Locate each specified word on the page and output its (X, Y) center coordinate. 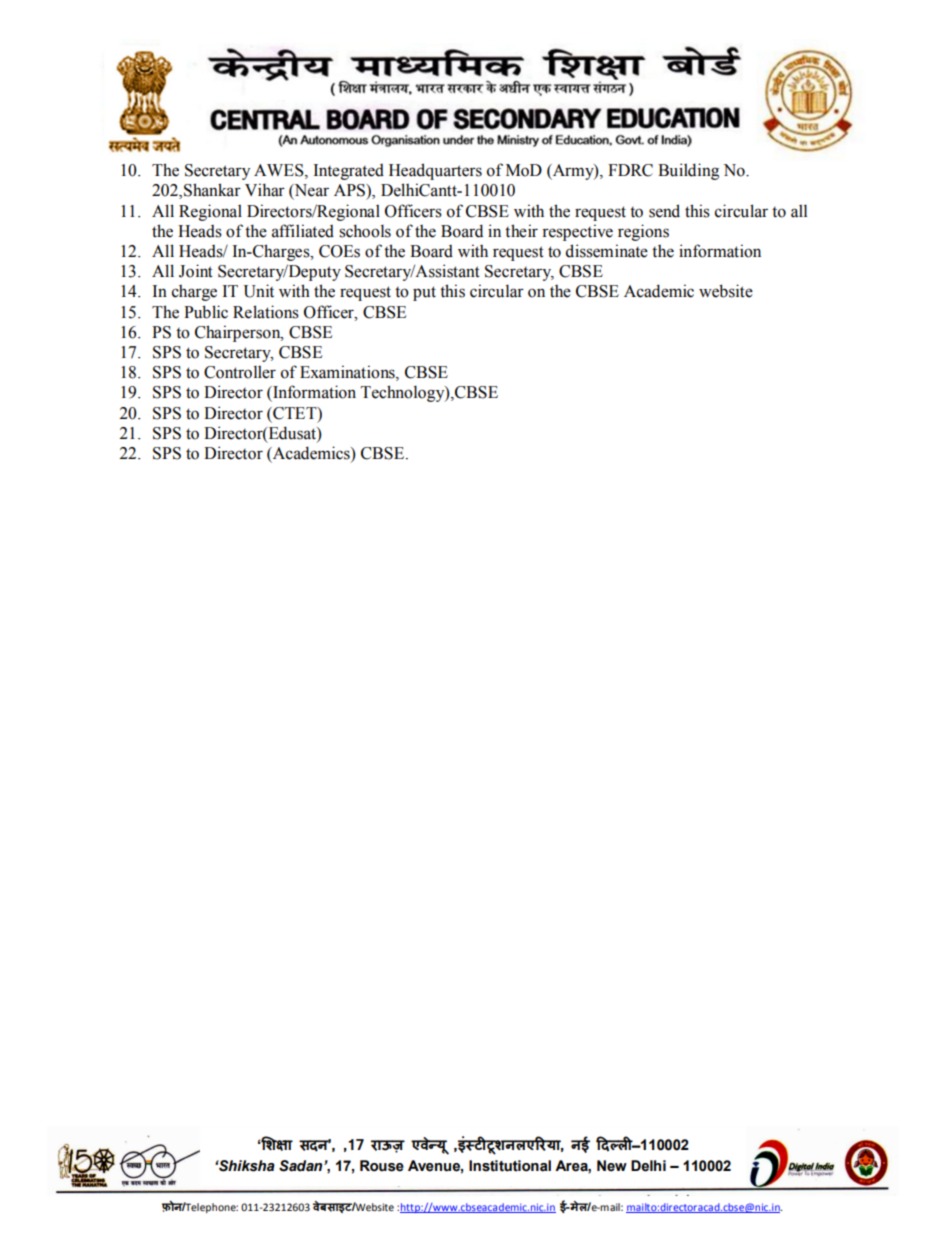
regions (643, 232)
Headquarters (435, 171)
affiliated (303, 231)
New (612, 1166)
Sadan (302, 1166)
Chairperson (239, 333)
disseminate (607, 251)
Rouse (382, 1166)
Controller (240, 372)
